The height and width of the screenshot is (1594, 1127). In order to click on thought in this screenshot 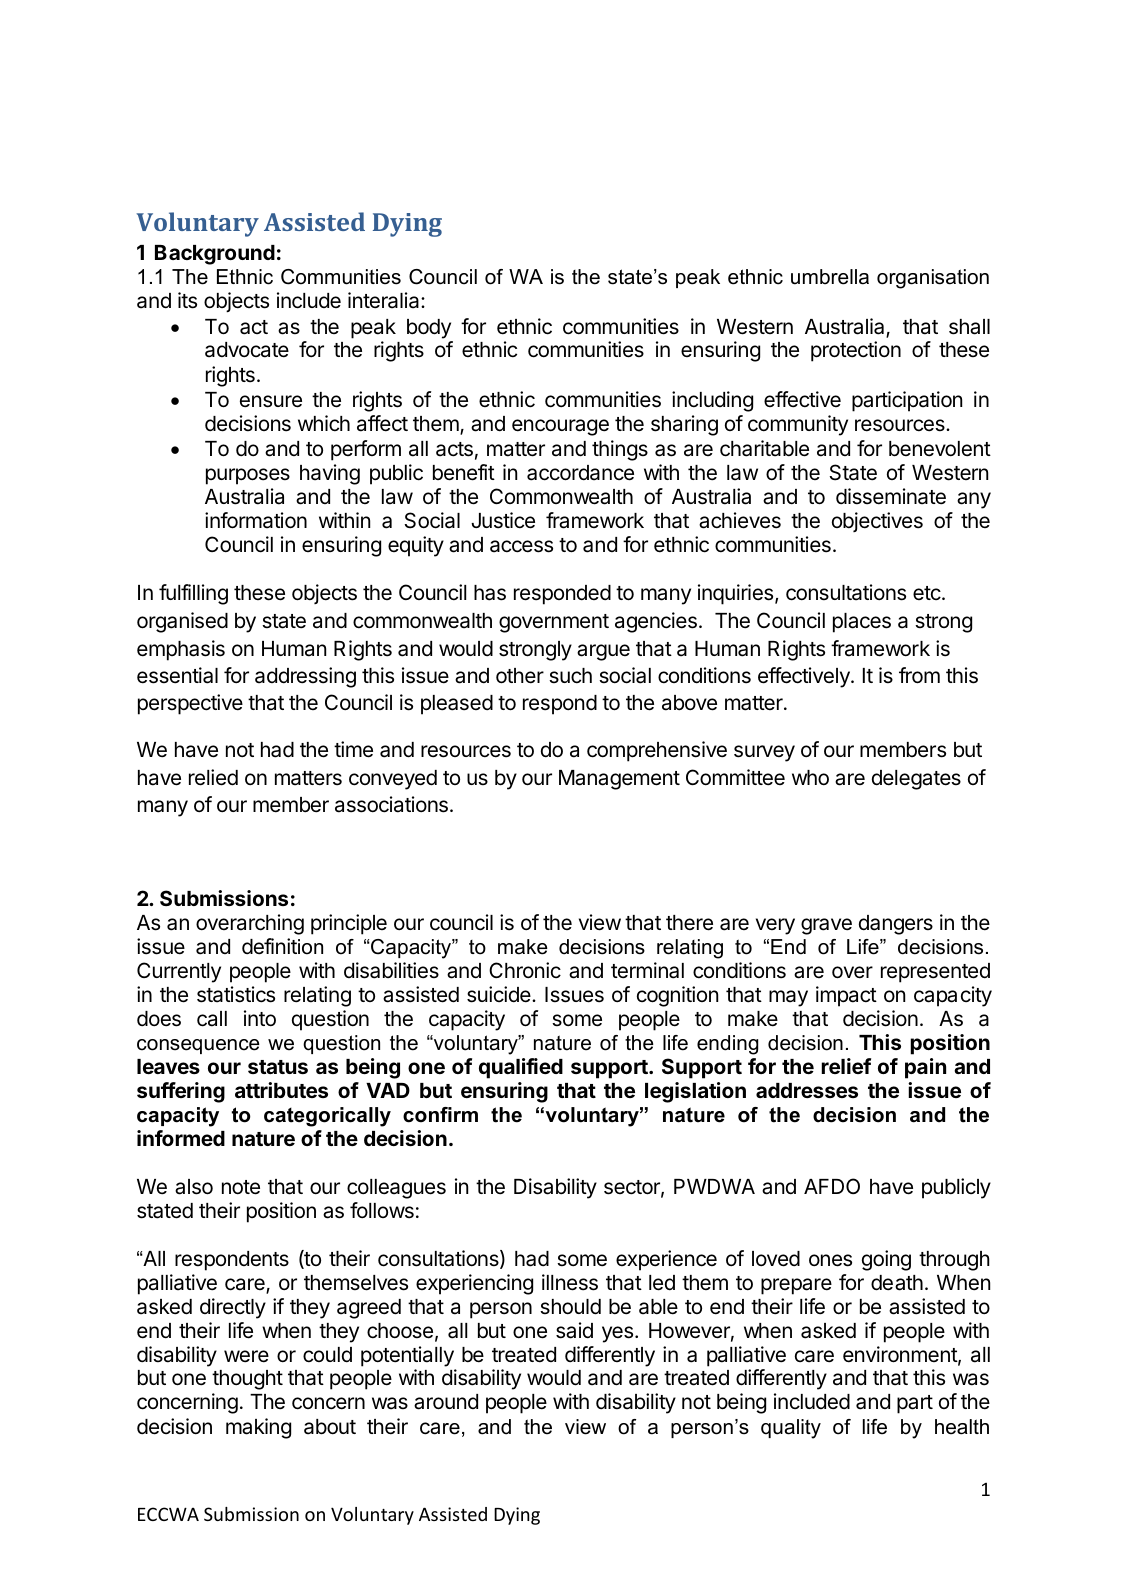, I will do `click(247, 1380)`.
